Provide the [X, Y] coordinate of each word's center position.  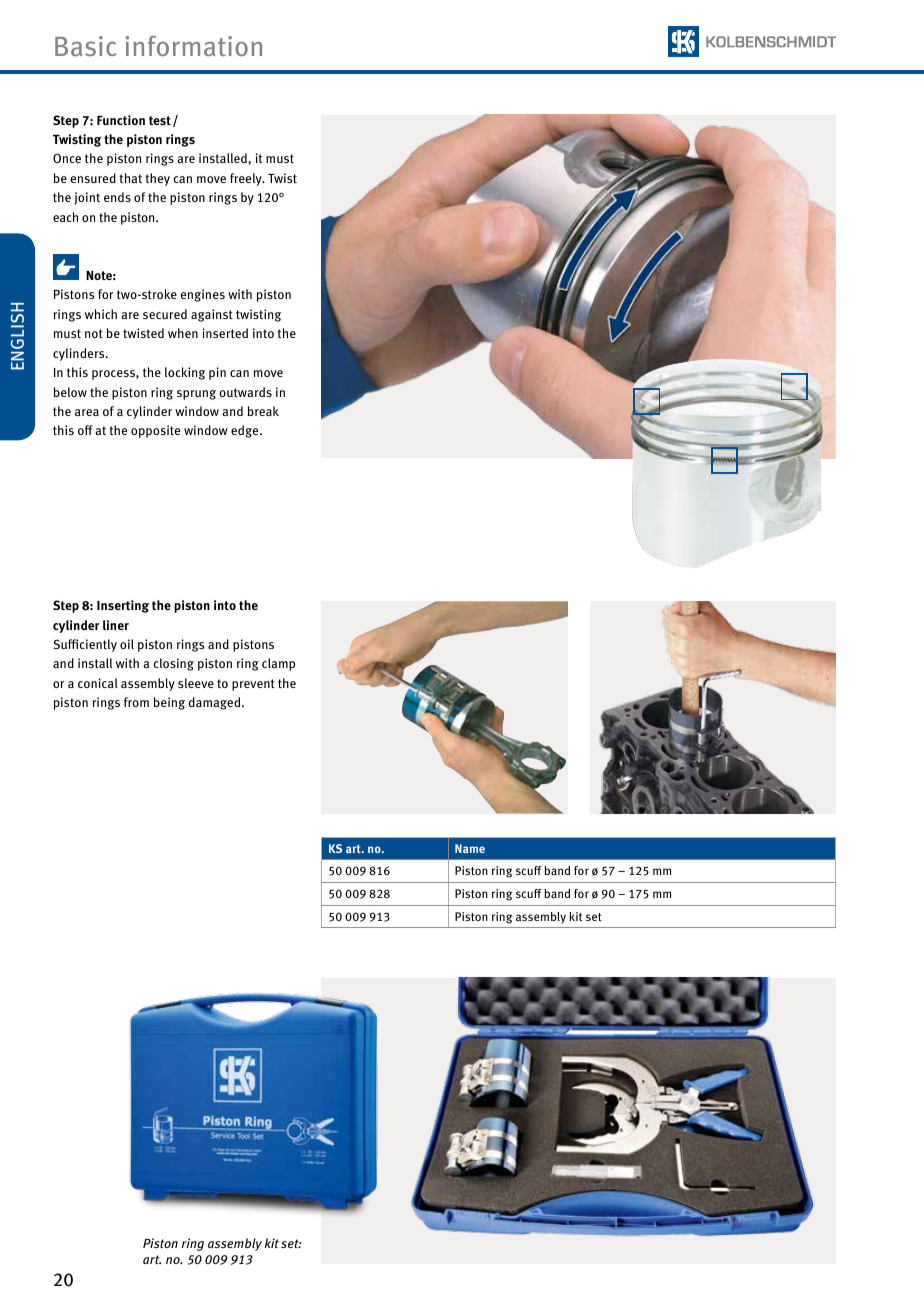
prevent [253, 685]
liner [116, 625]
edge [246, 431]
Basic [85, 46]
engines [203, 295]
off [85, 430]
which [101, 314]
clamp [278, 664]
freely [247, 179]
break [263, 411]
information [193, 46]
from [136, 702]
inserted [225, 333]
